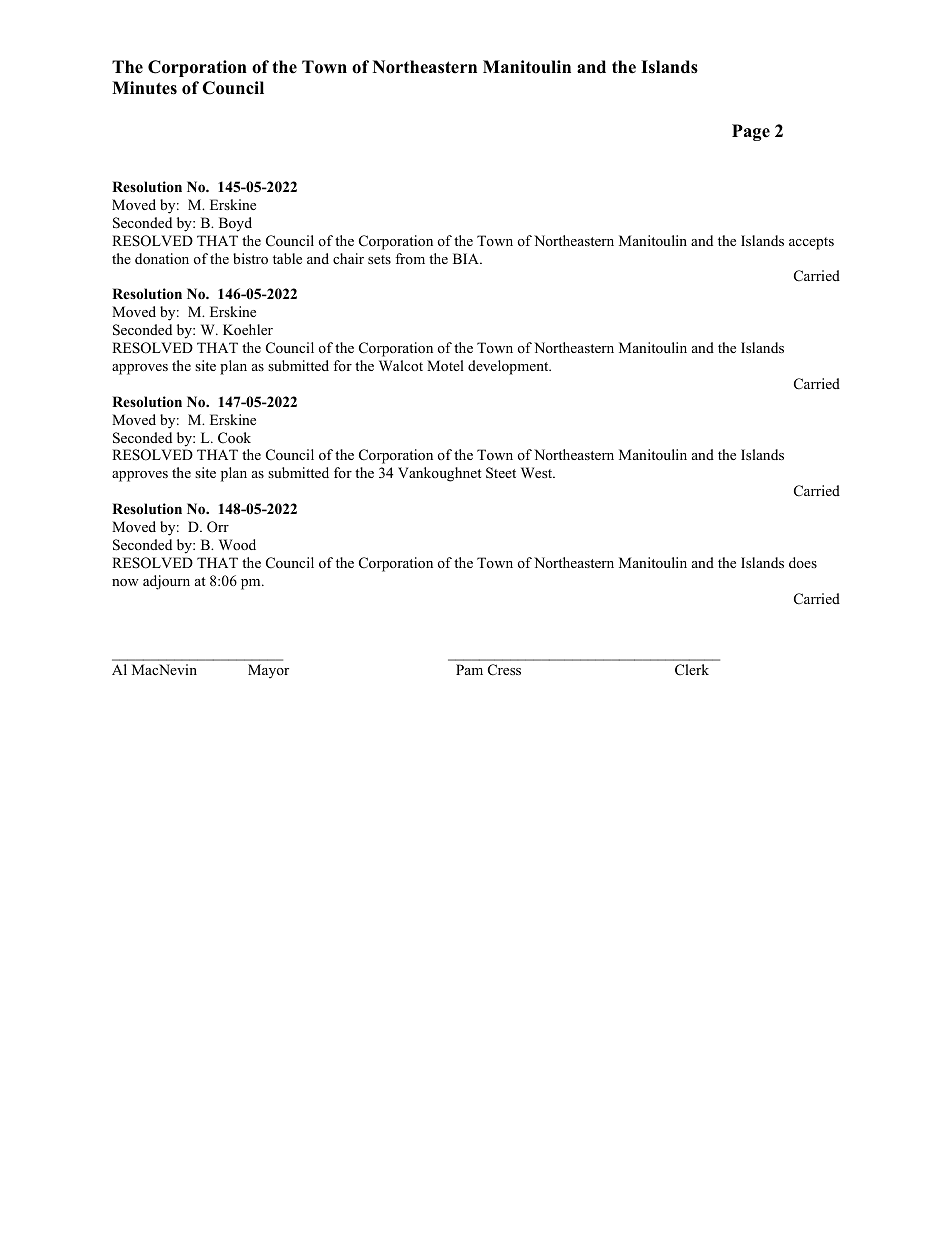 The image size is (952, 1233). I want to click on Mayor, so click(268, 671).
